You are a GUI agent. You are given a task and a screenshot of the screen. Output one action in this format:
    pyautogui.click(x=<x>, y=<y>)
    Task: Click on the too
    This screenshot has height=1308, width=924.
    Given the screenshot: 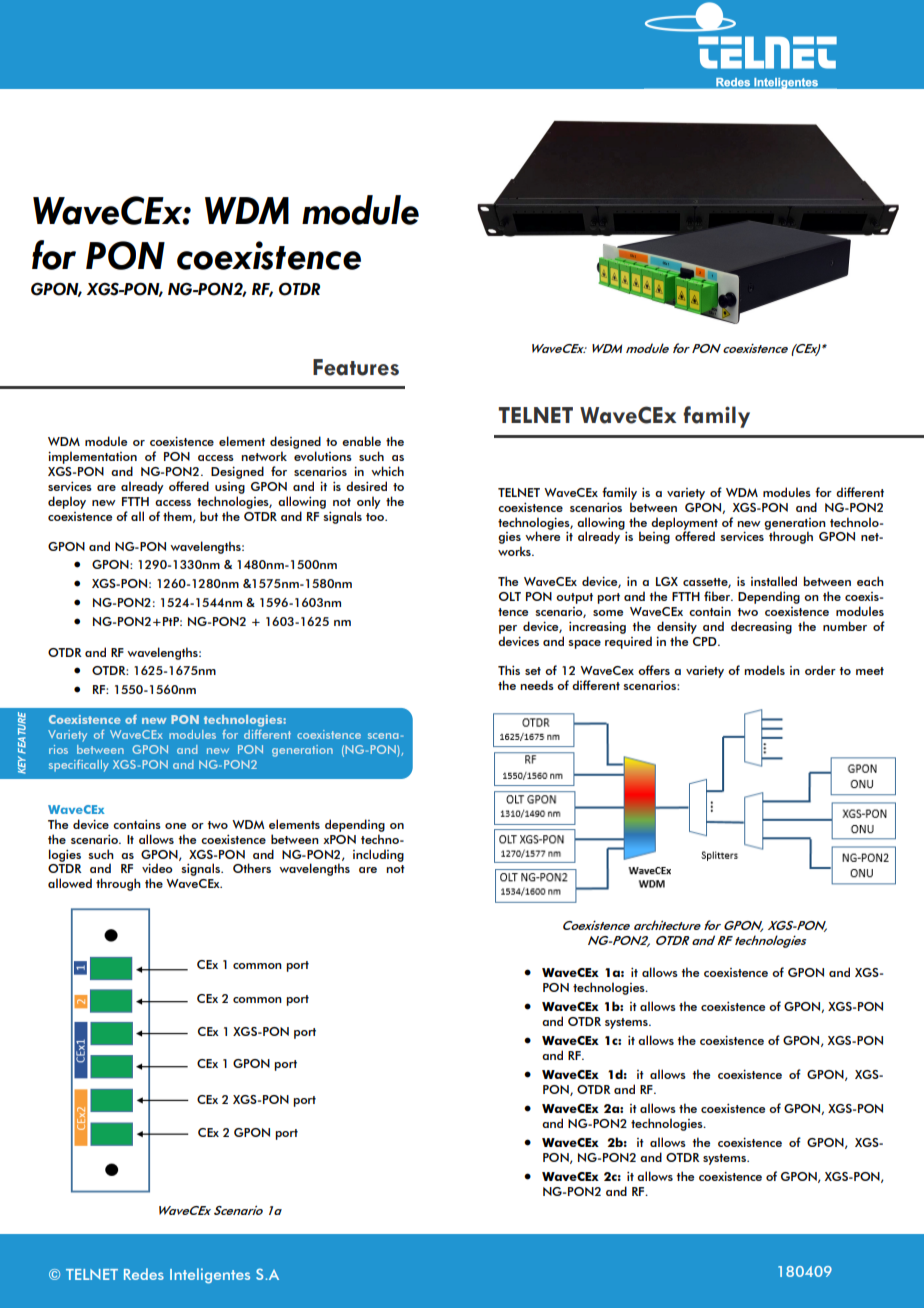 What is the action you would take?
    pyautogui.click(x=376, y=517)
